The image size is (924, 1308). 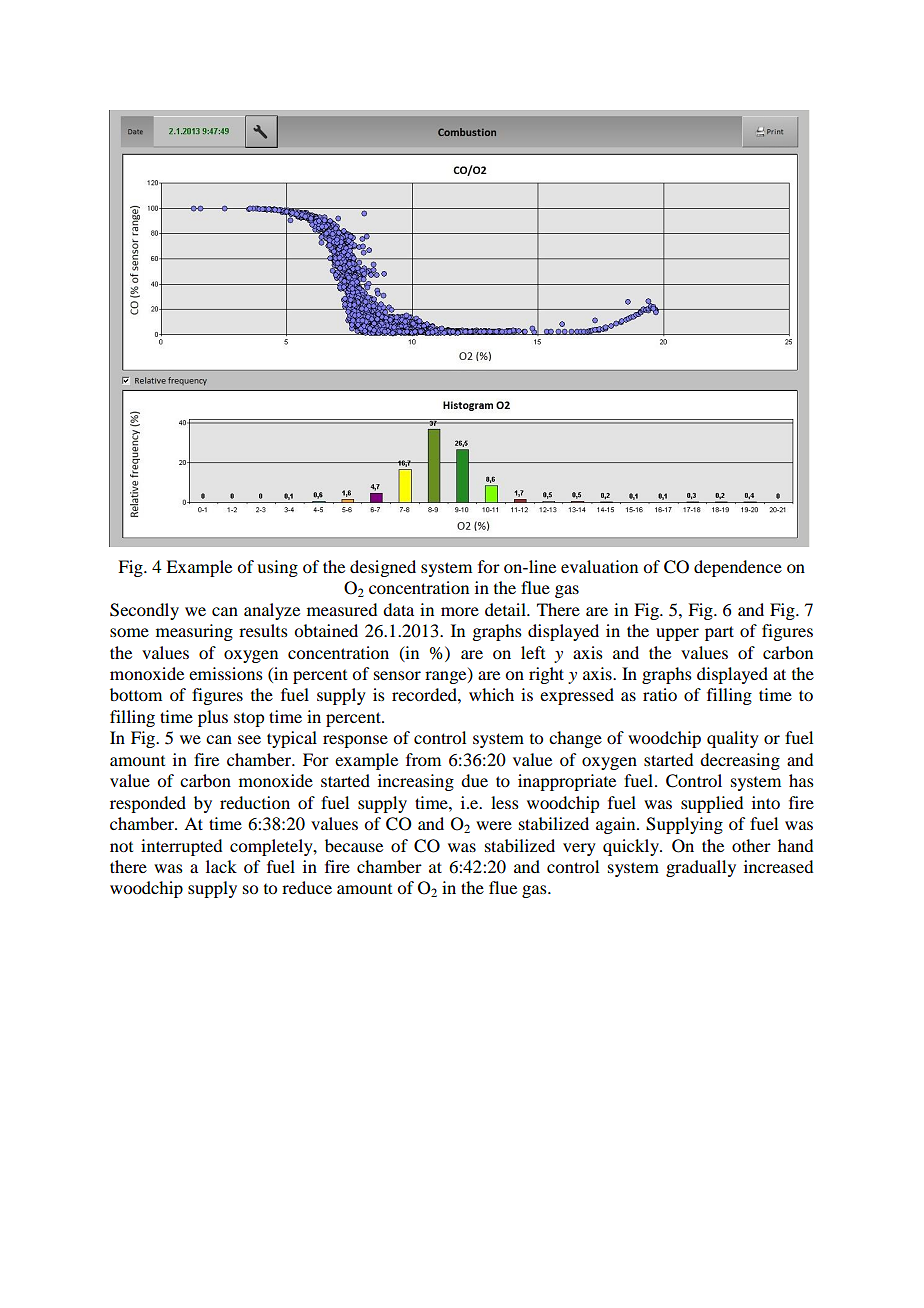 What do you see at coordinates (733, 739) in the page?
I see `quality` at bounding box center [733, 739].
